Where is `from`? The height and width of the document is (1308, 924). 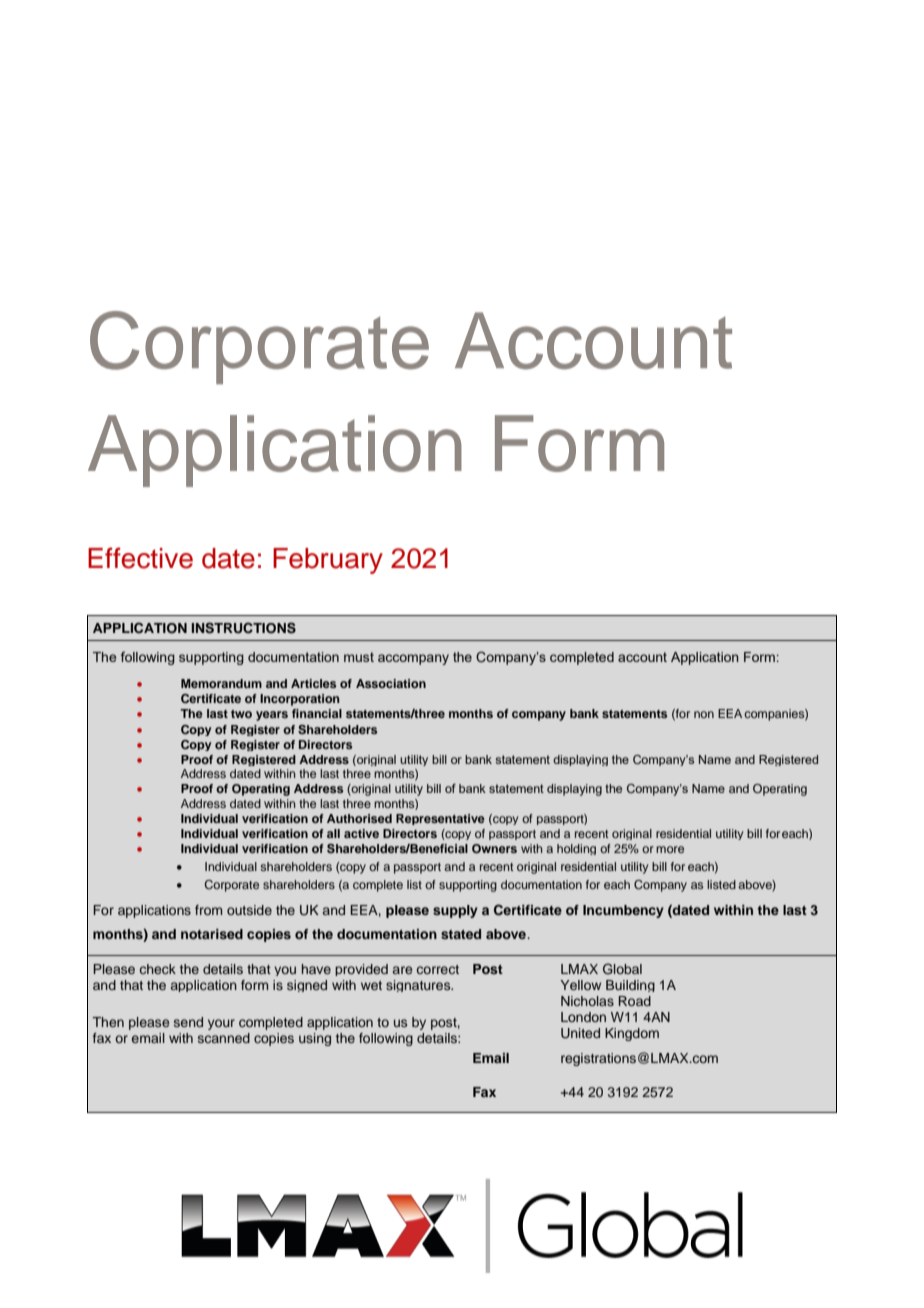
from is located at coordinates (208, 910).
